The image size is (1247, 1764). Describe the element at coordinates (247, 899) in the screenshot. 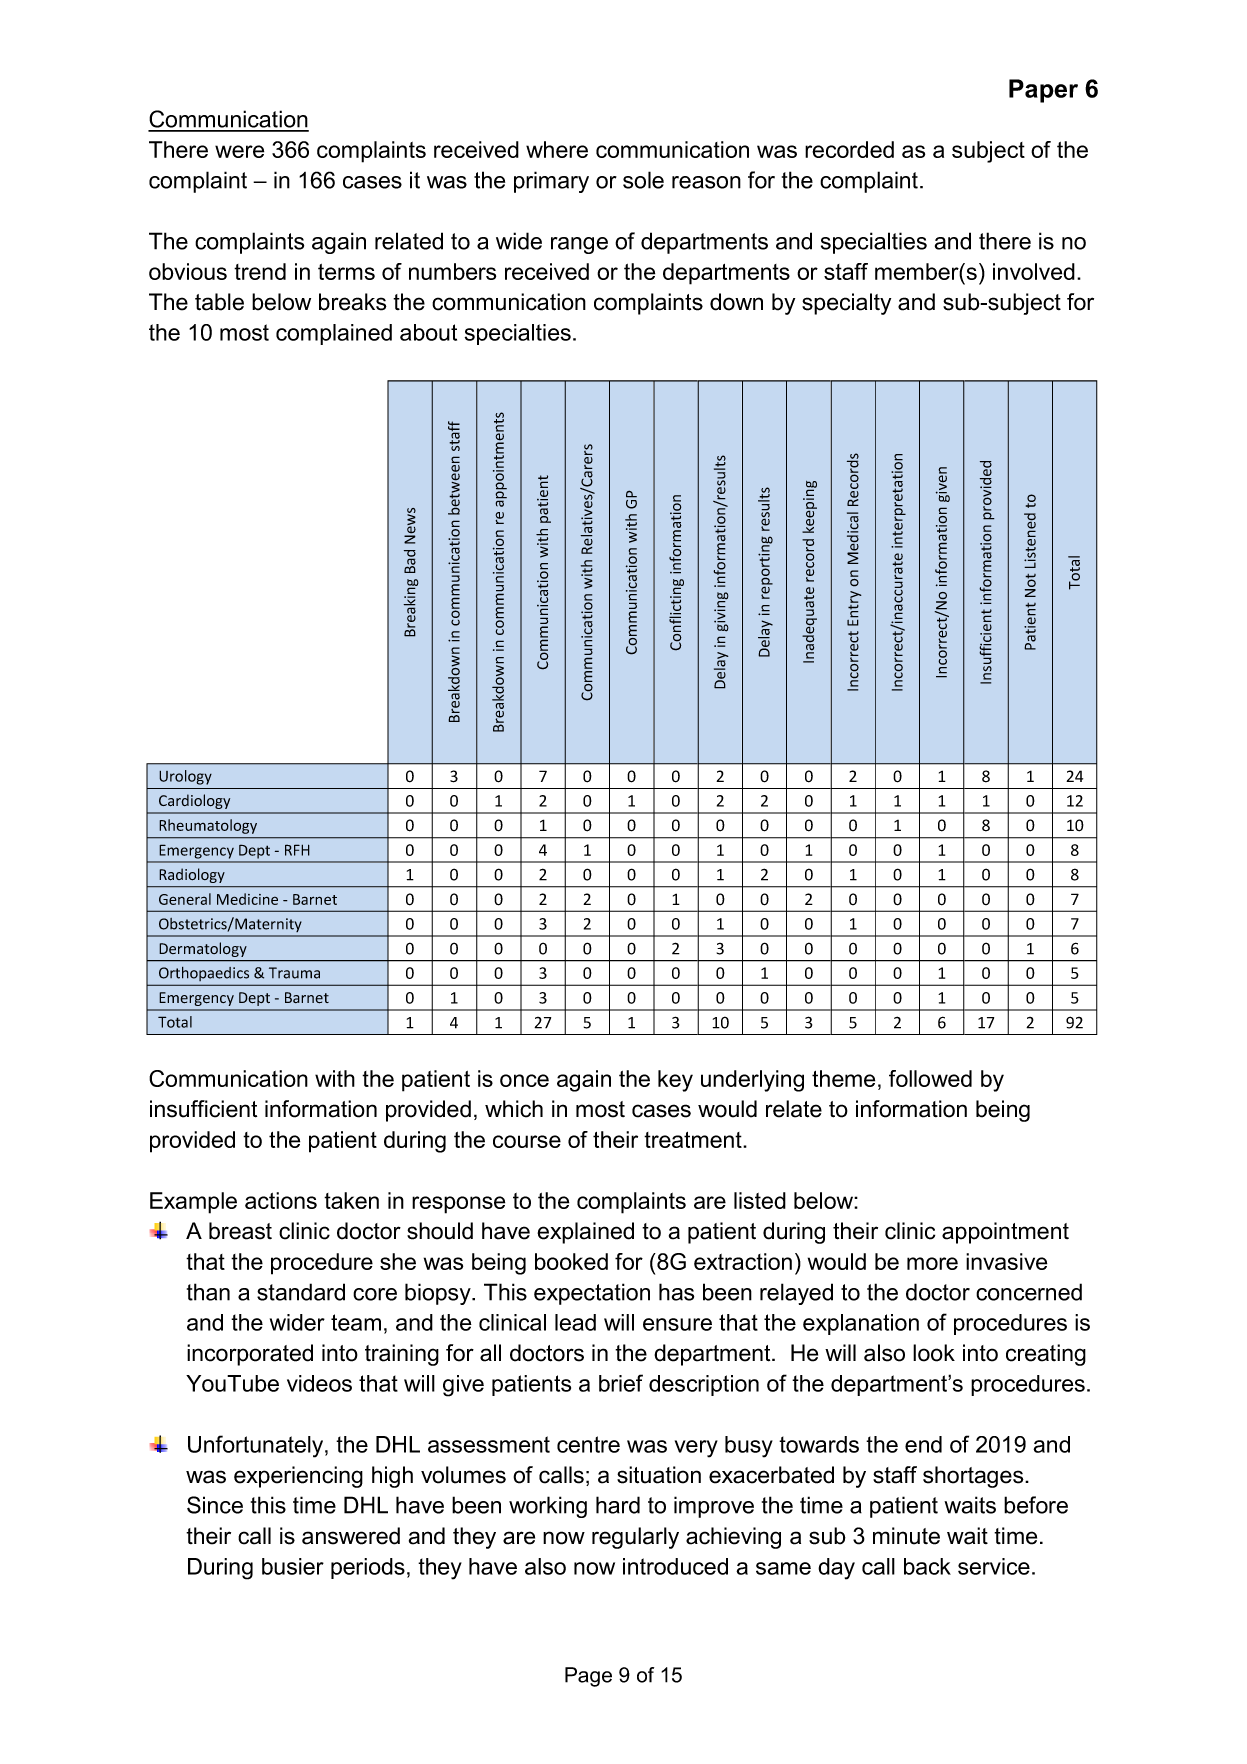

I see `Medicine` at that location.
